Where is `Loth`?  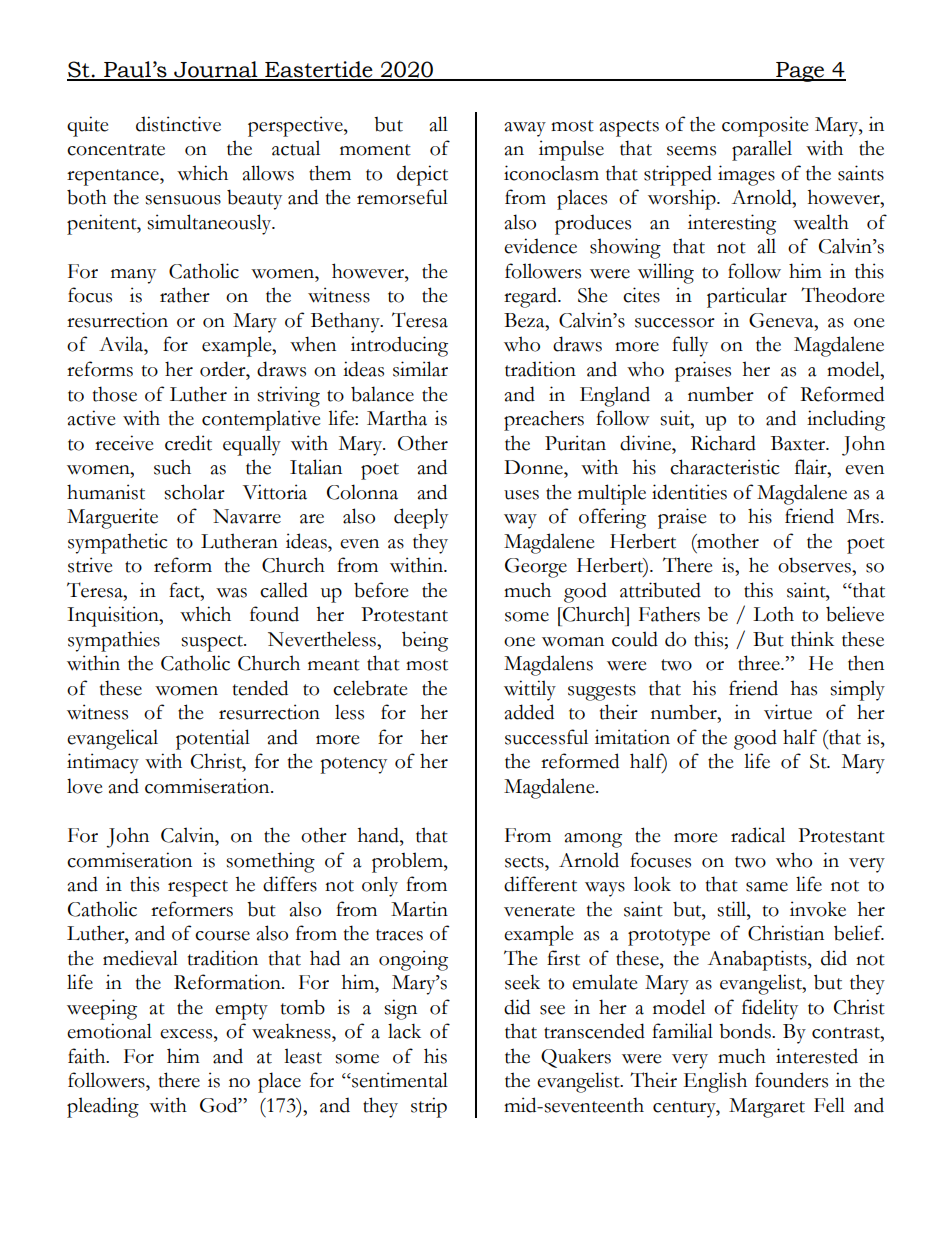 Loth is located at coordinates (773, 614).
